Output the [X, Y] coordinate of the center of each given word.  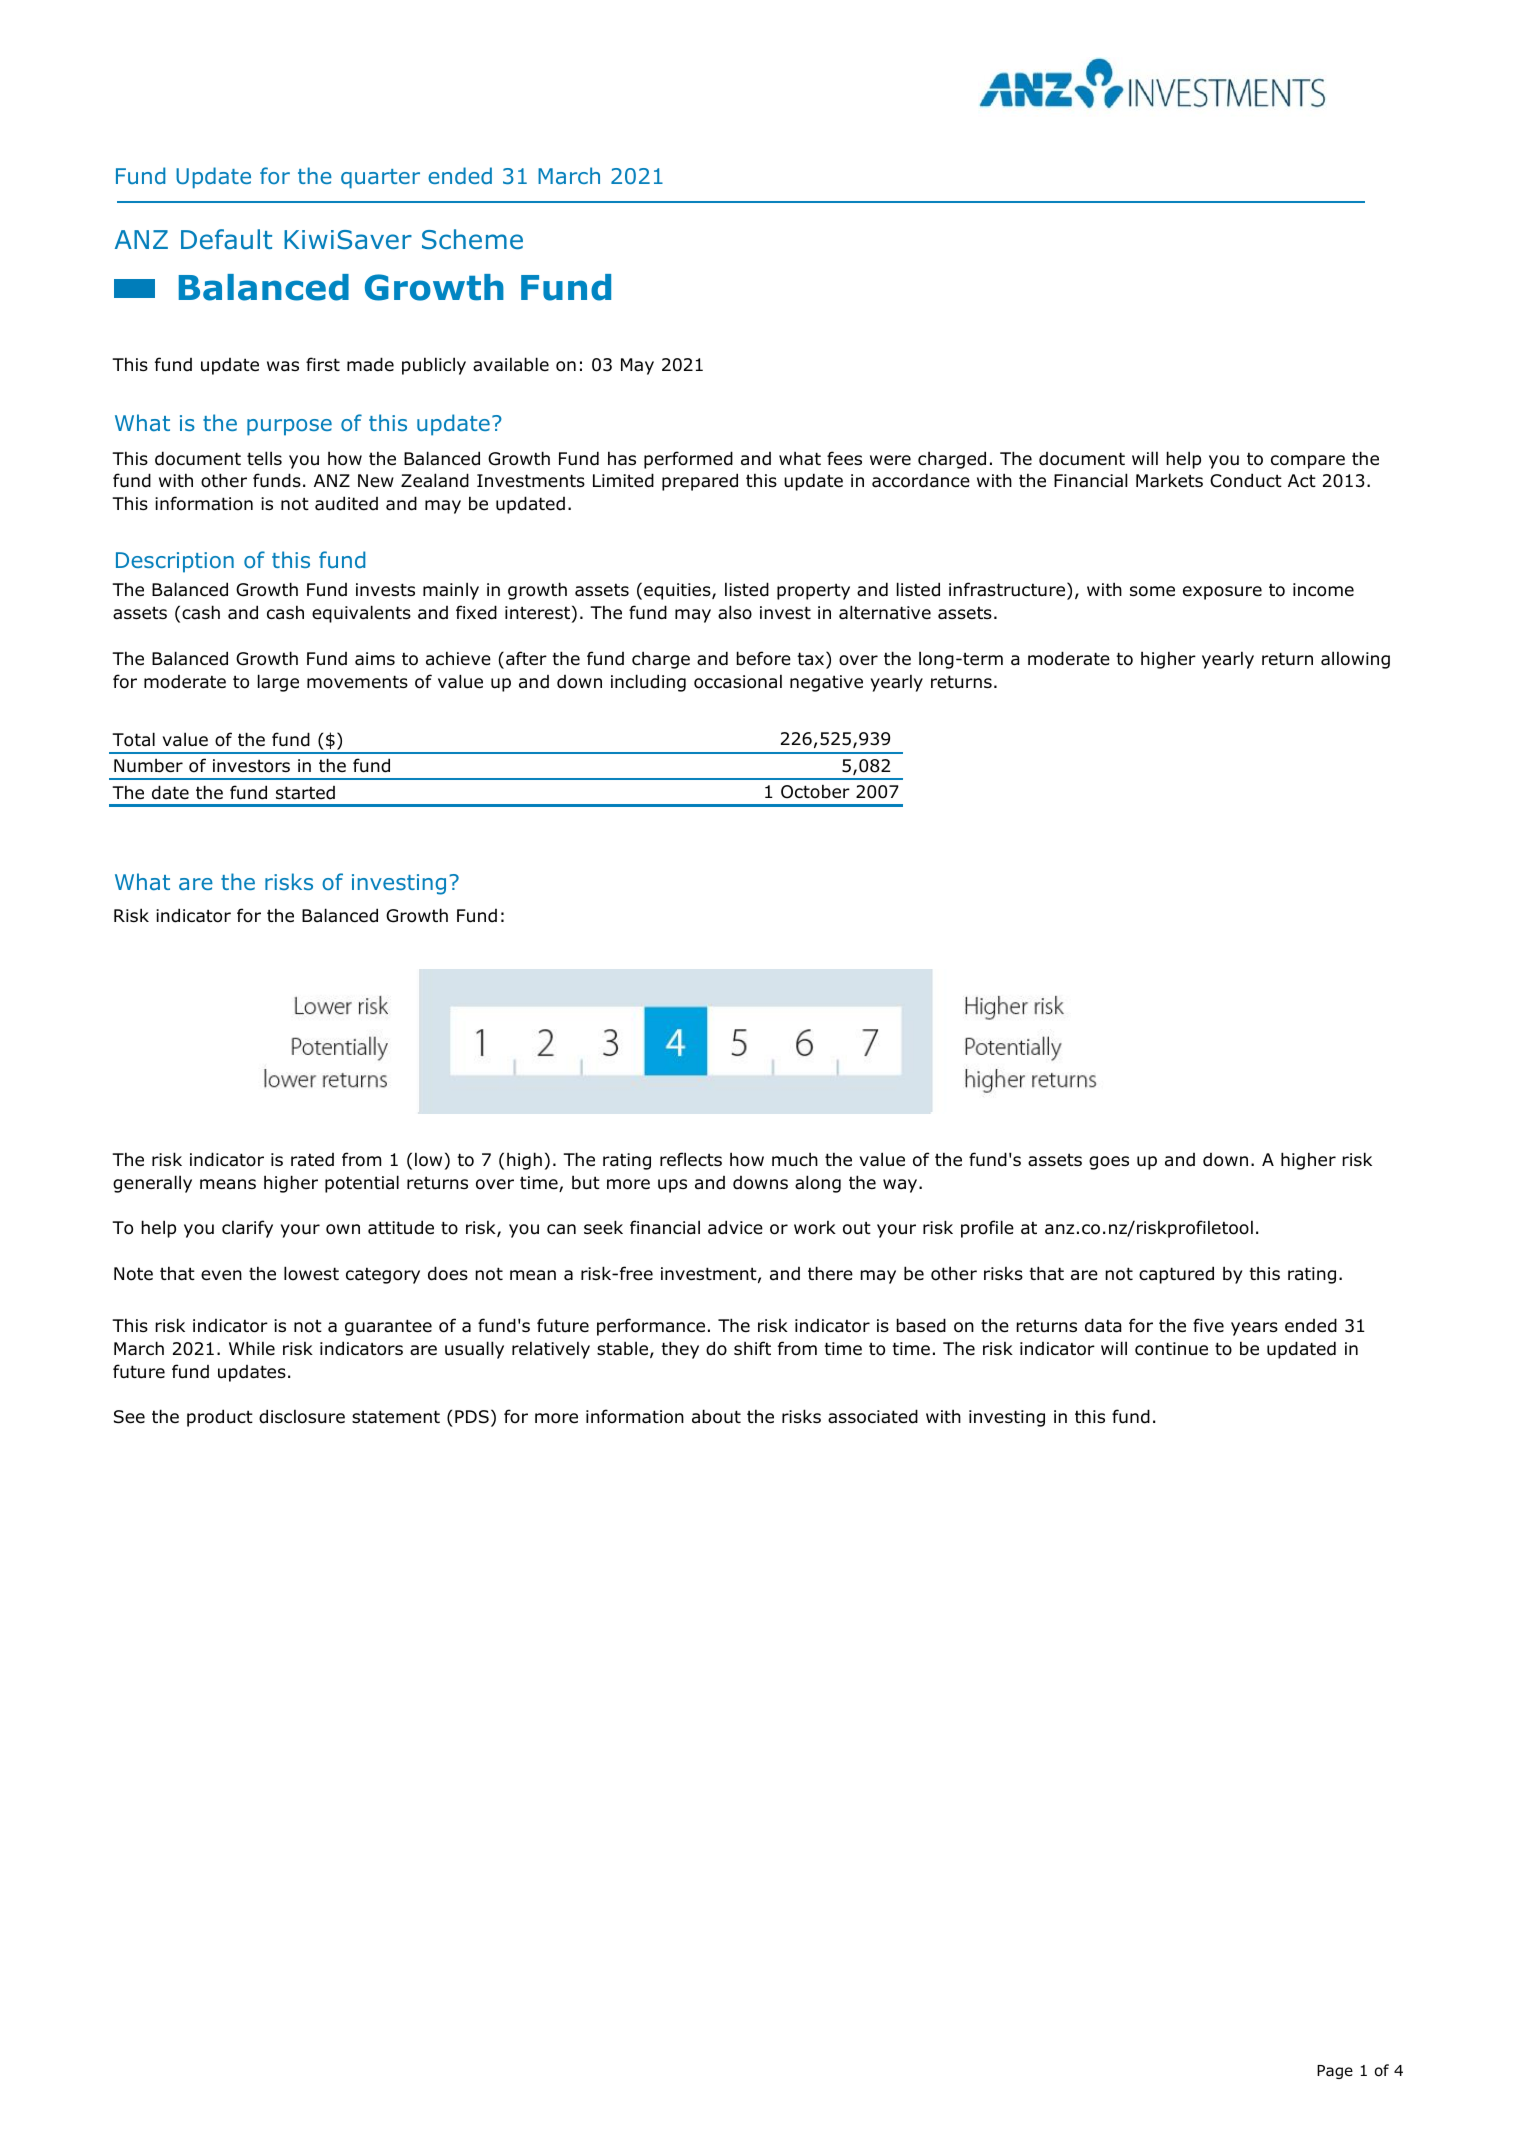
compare [1308, 462]
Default [226, 239]
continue [1171, 1349]
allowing [1355, 660]
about [716, 1416]
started [305, 793]
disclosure [302, 1416]
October [815, 791]
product [220, 1418]
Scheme [472, 239]
